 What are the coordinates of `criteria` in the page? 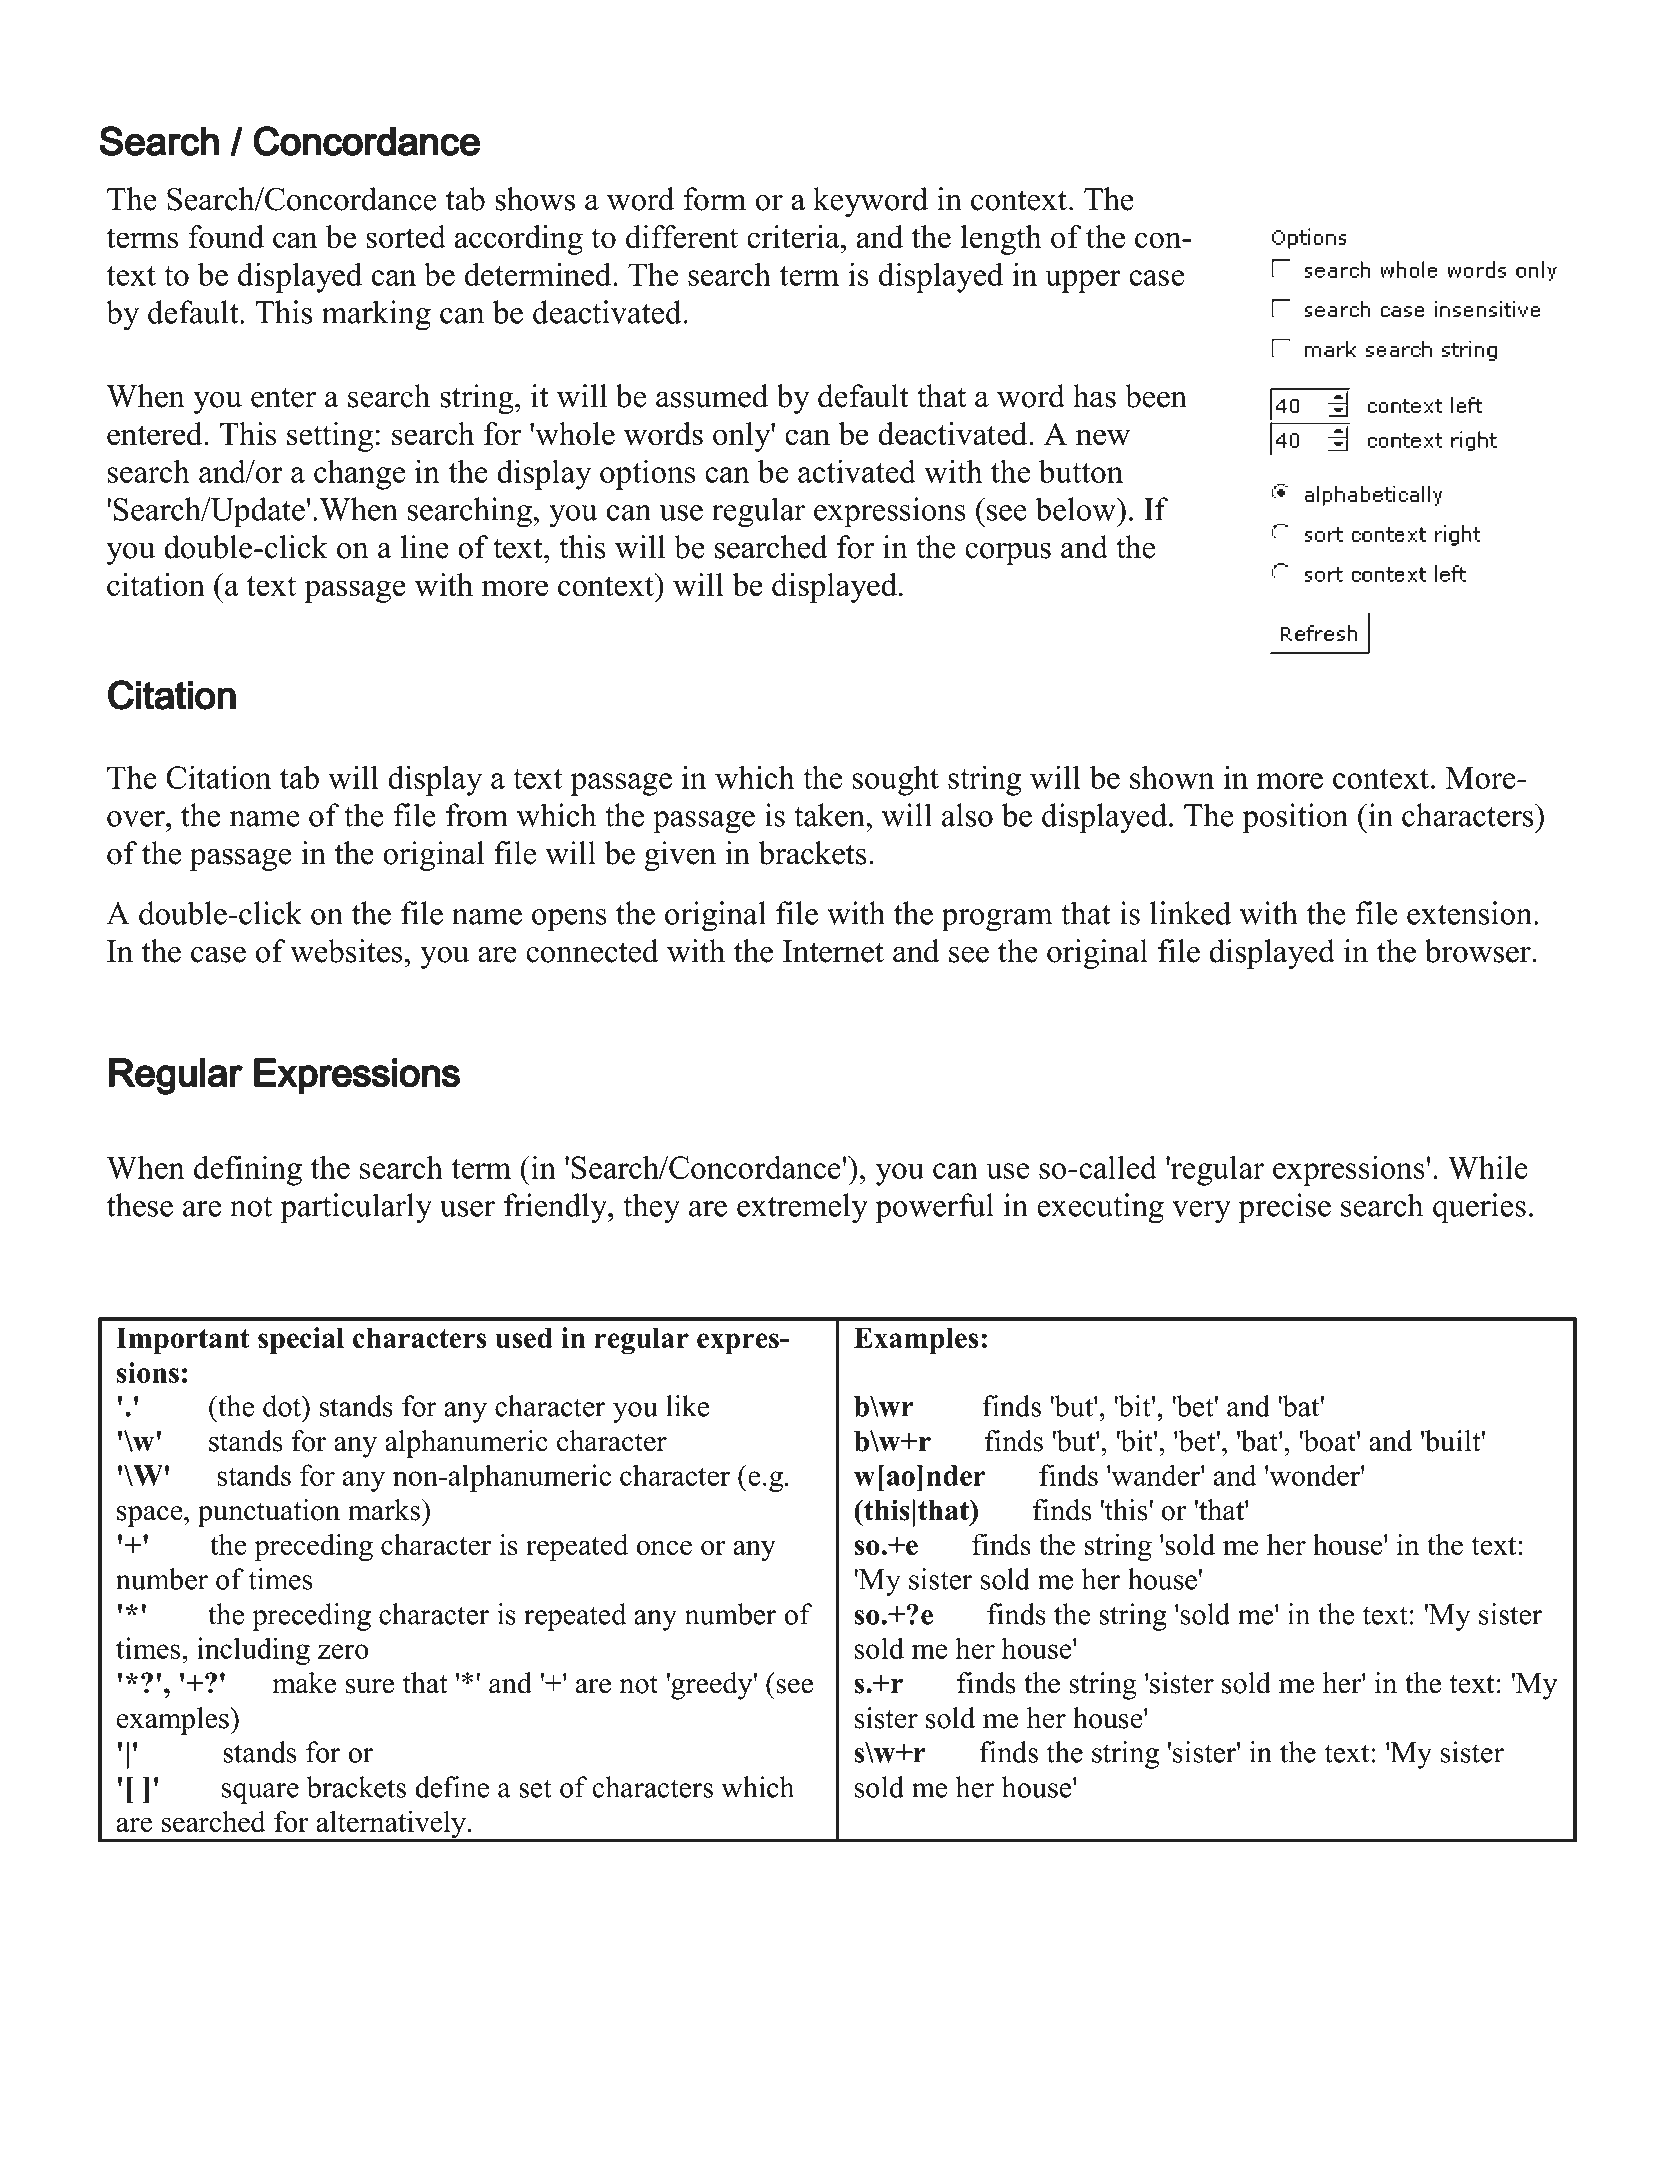 It's located at (794, 237).
